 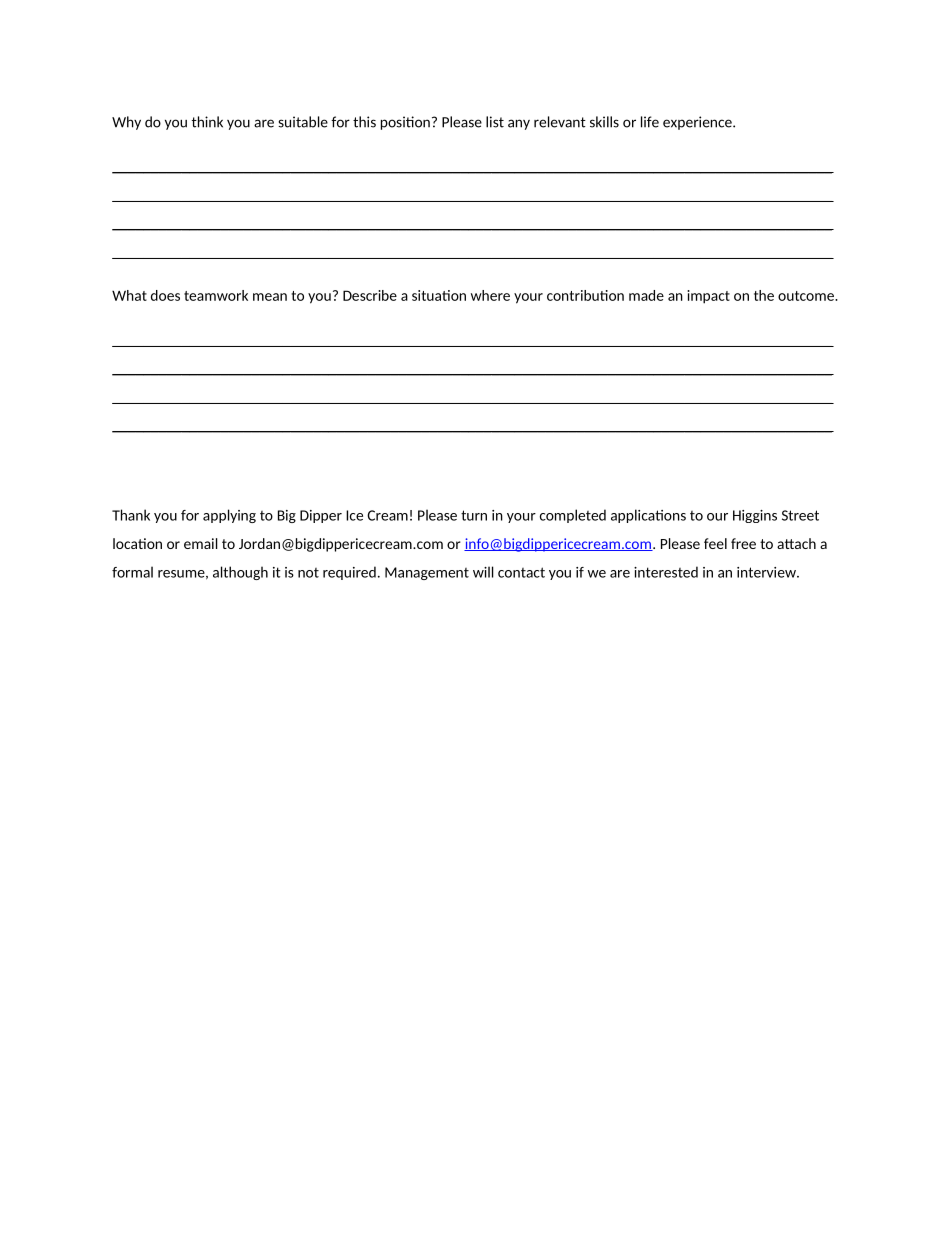 What do you see at coordinates (495, 122) in the image?
I see `list` at bounding box center [495, 122].
